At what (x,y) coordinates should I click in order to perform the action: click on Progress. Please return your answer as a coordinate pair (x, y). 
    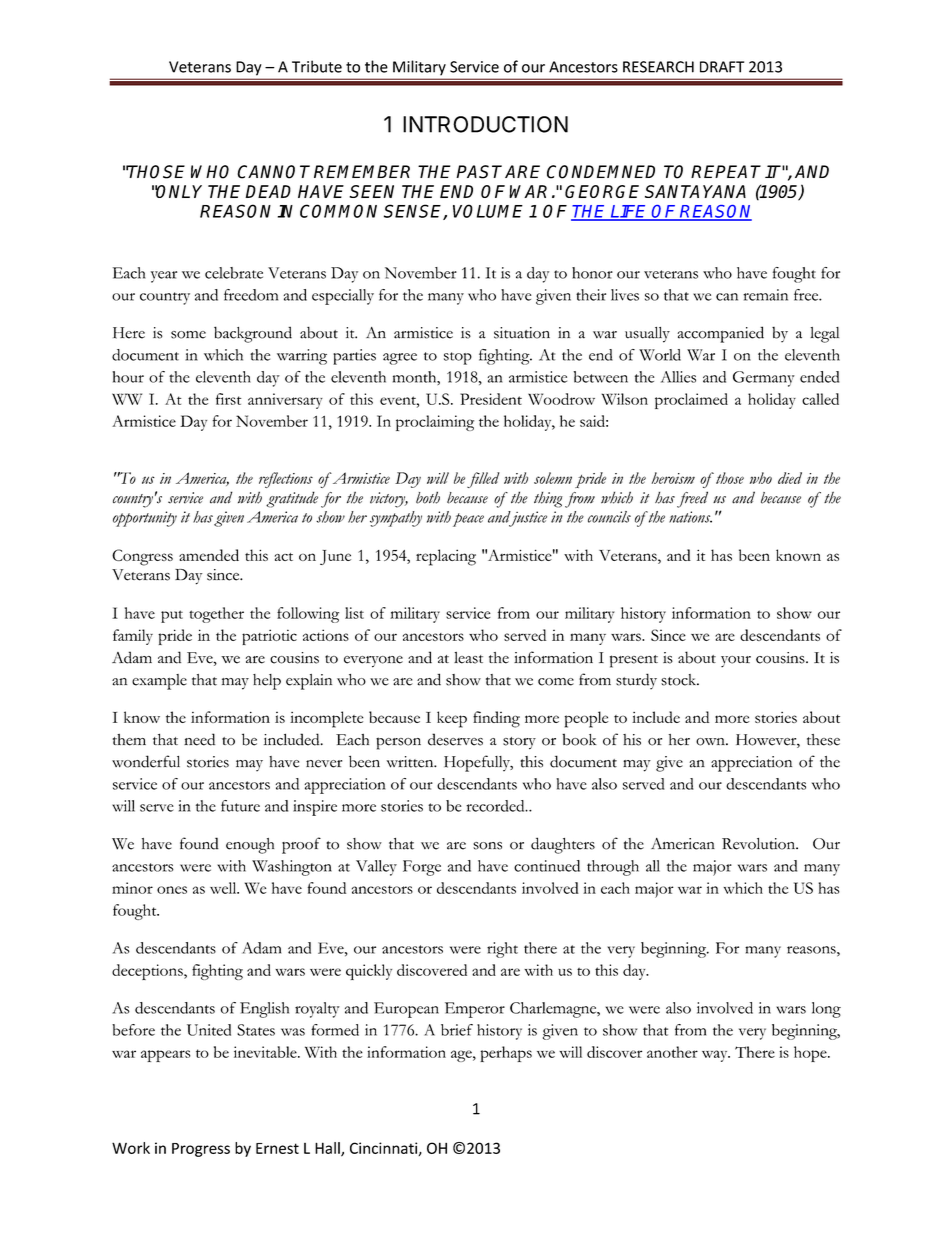
    Looking at the image, I should click on (201, 1150).
